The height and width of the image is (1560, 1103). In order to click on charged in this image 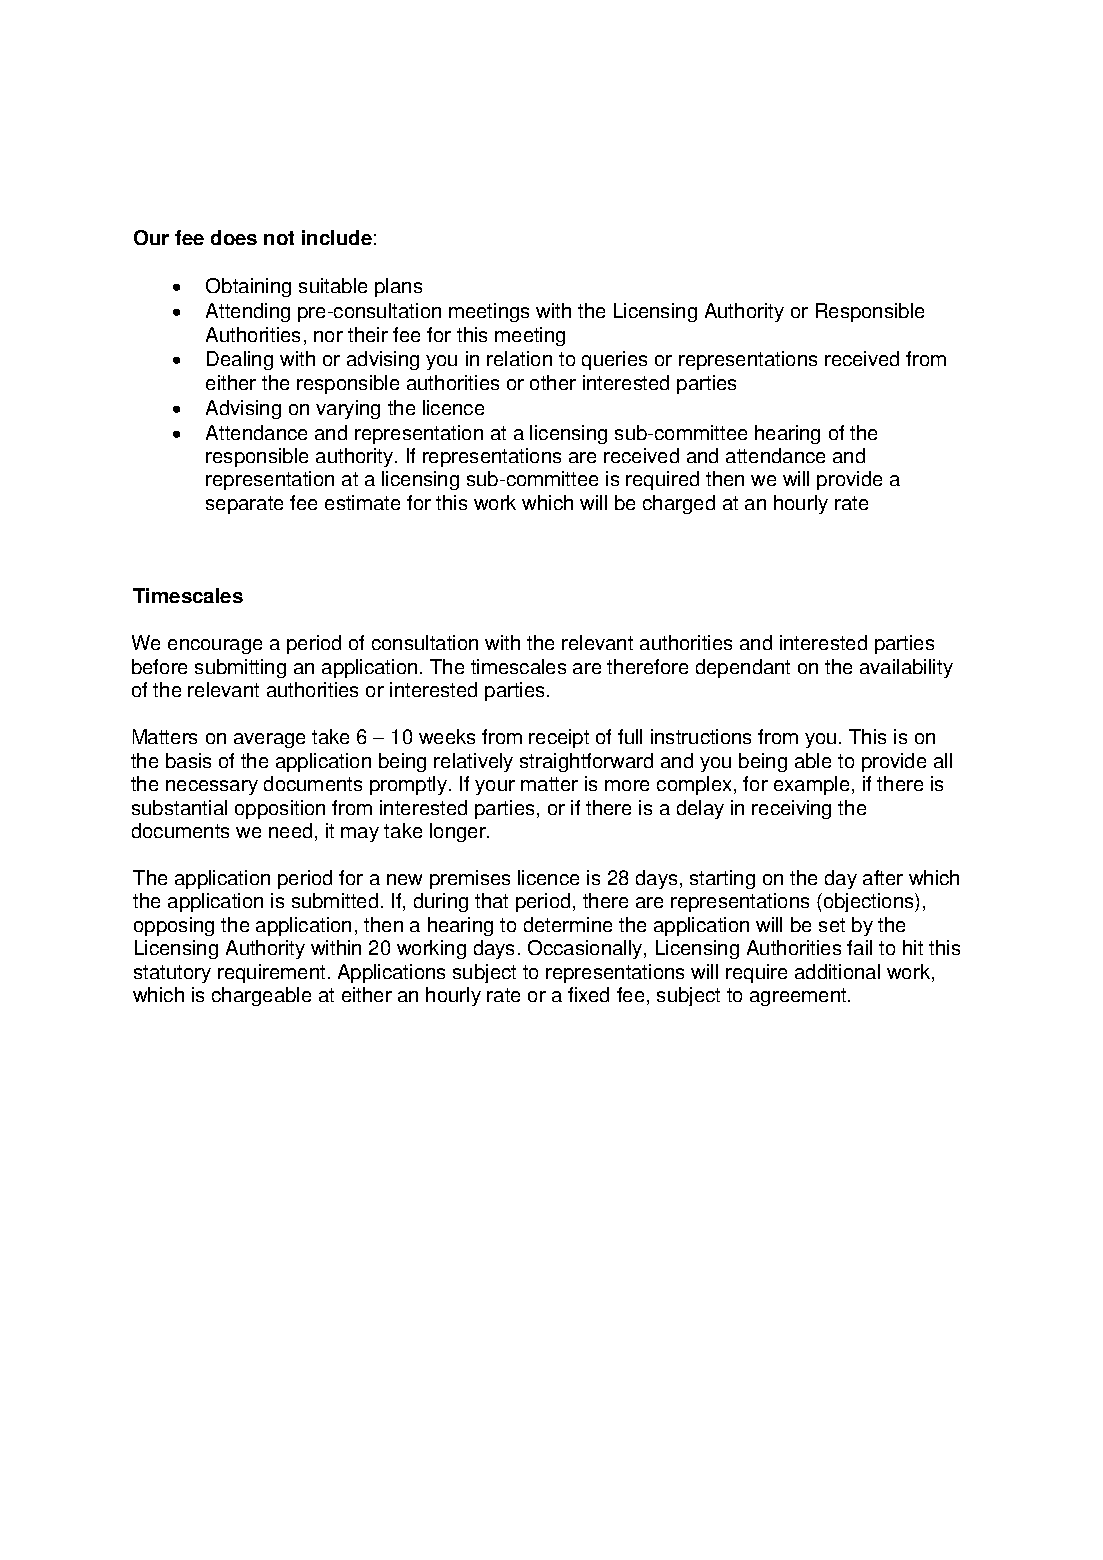, I will do `click(679, 504)`.
